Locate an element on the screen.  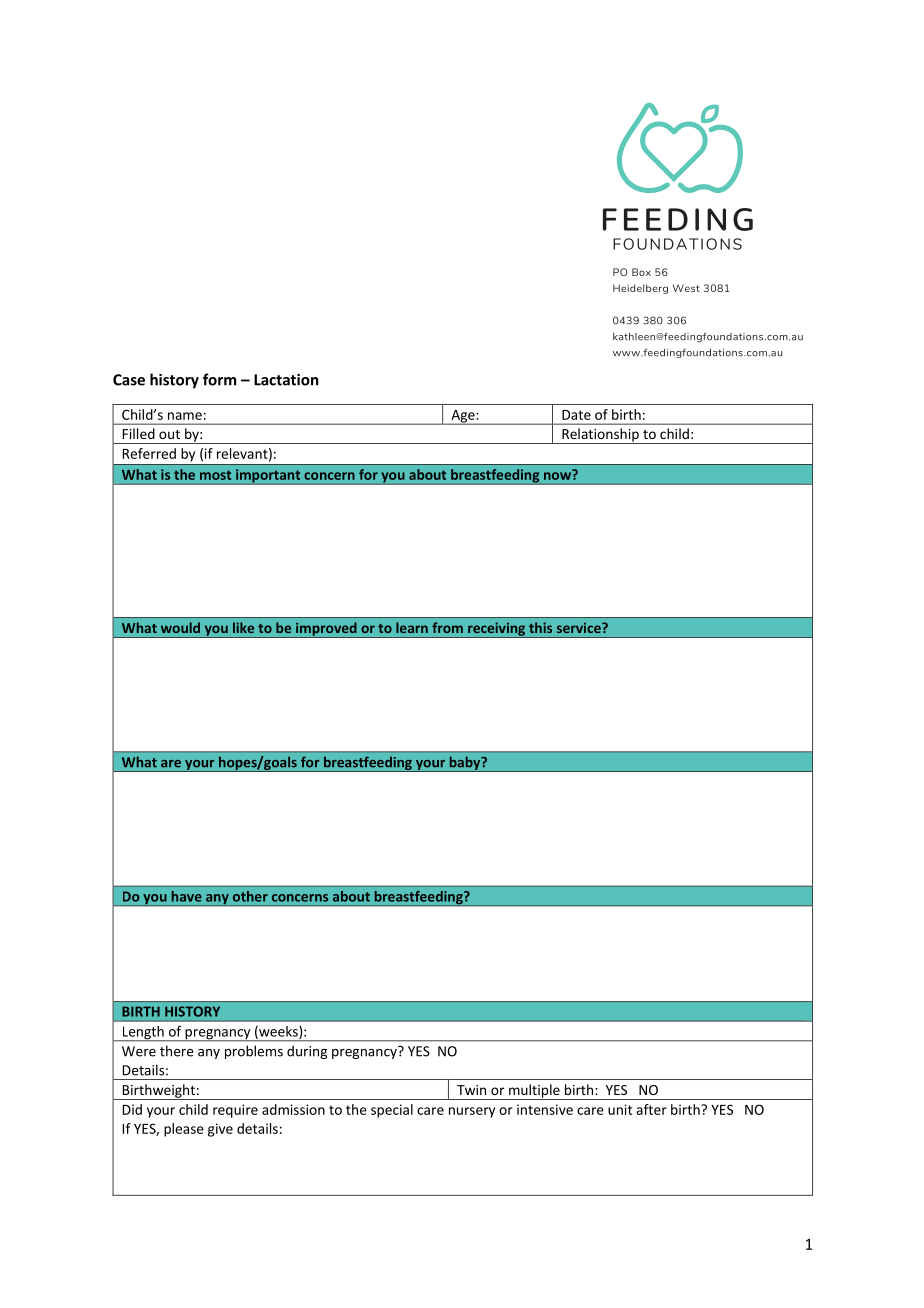
have is located at coordinates (186, 896).
